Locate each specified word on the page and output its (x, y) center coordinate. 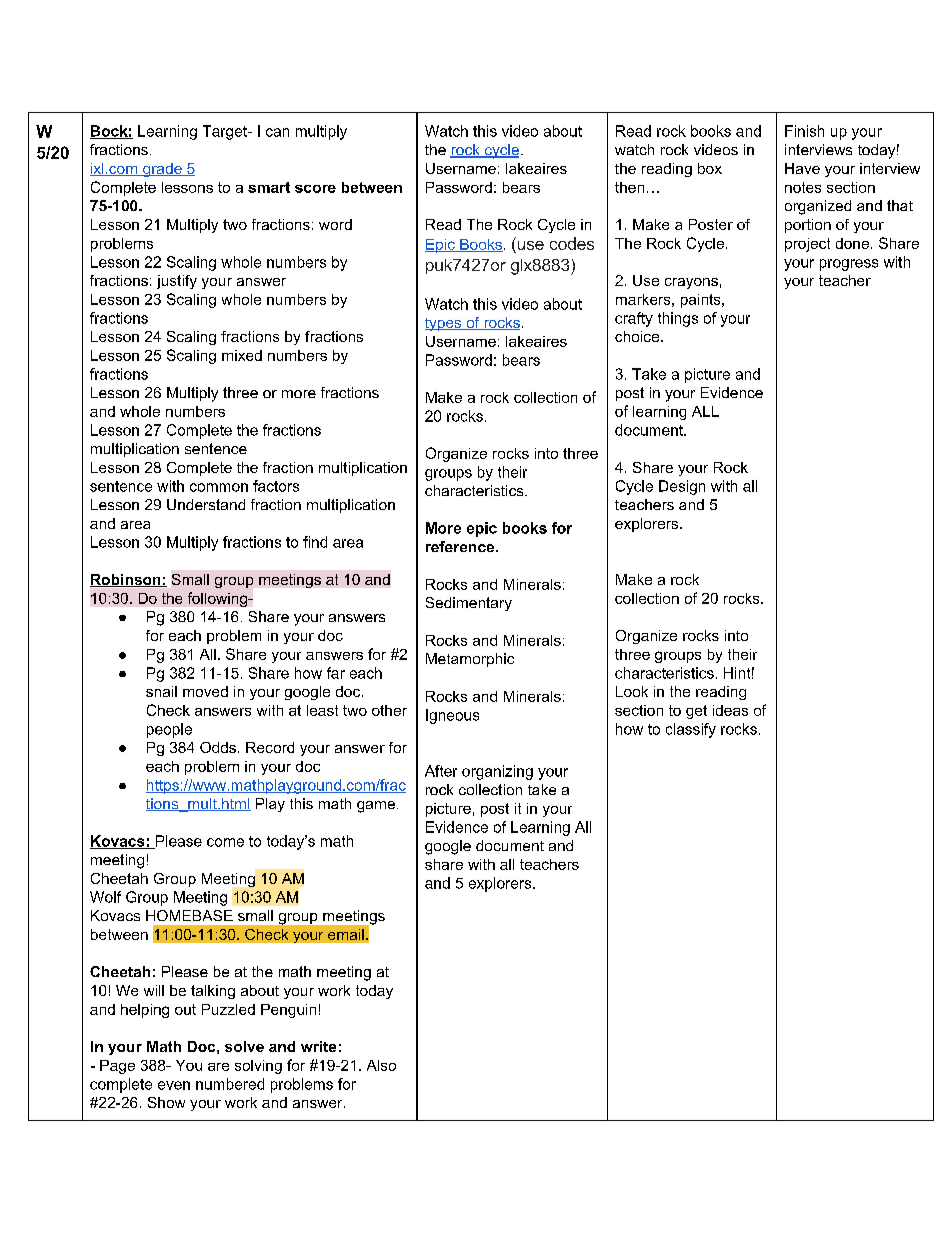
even (174, 1085)
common (219, 487)
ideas (730, 710)
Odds (218, 747)
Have (802, 168)
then (629, 187)
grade (162, 170)
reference (461, 546)
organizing (497, 772)
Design (682, 487)
